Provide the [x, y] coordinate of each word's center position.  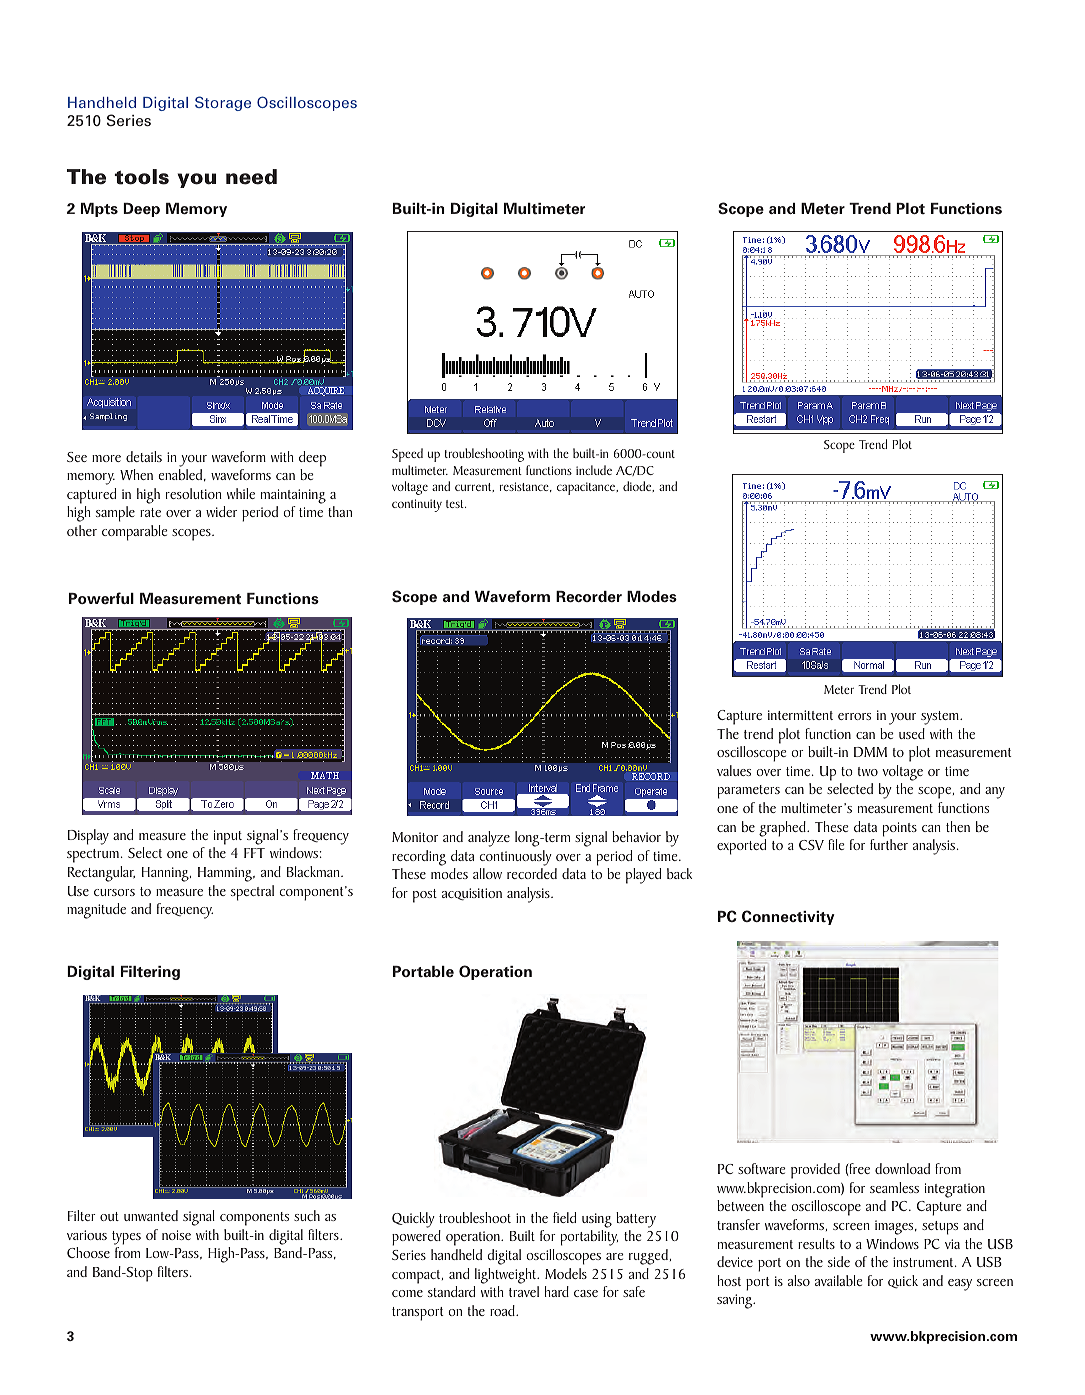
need [251, 177]
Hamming [226, 874]
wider [221, 511]
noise [176, 1235]
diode [638, 486]
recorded [532, 873]
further [889, 844]
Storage [223, 103]
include [594, 470]
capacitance [587, 488]
